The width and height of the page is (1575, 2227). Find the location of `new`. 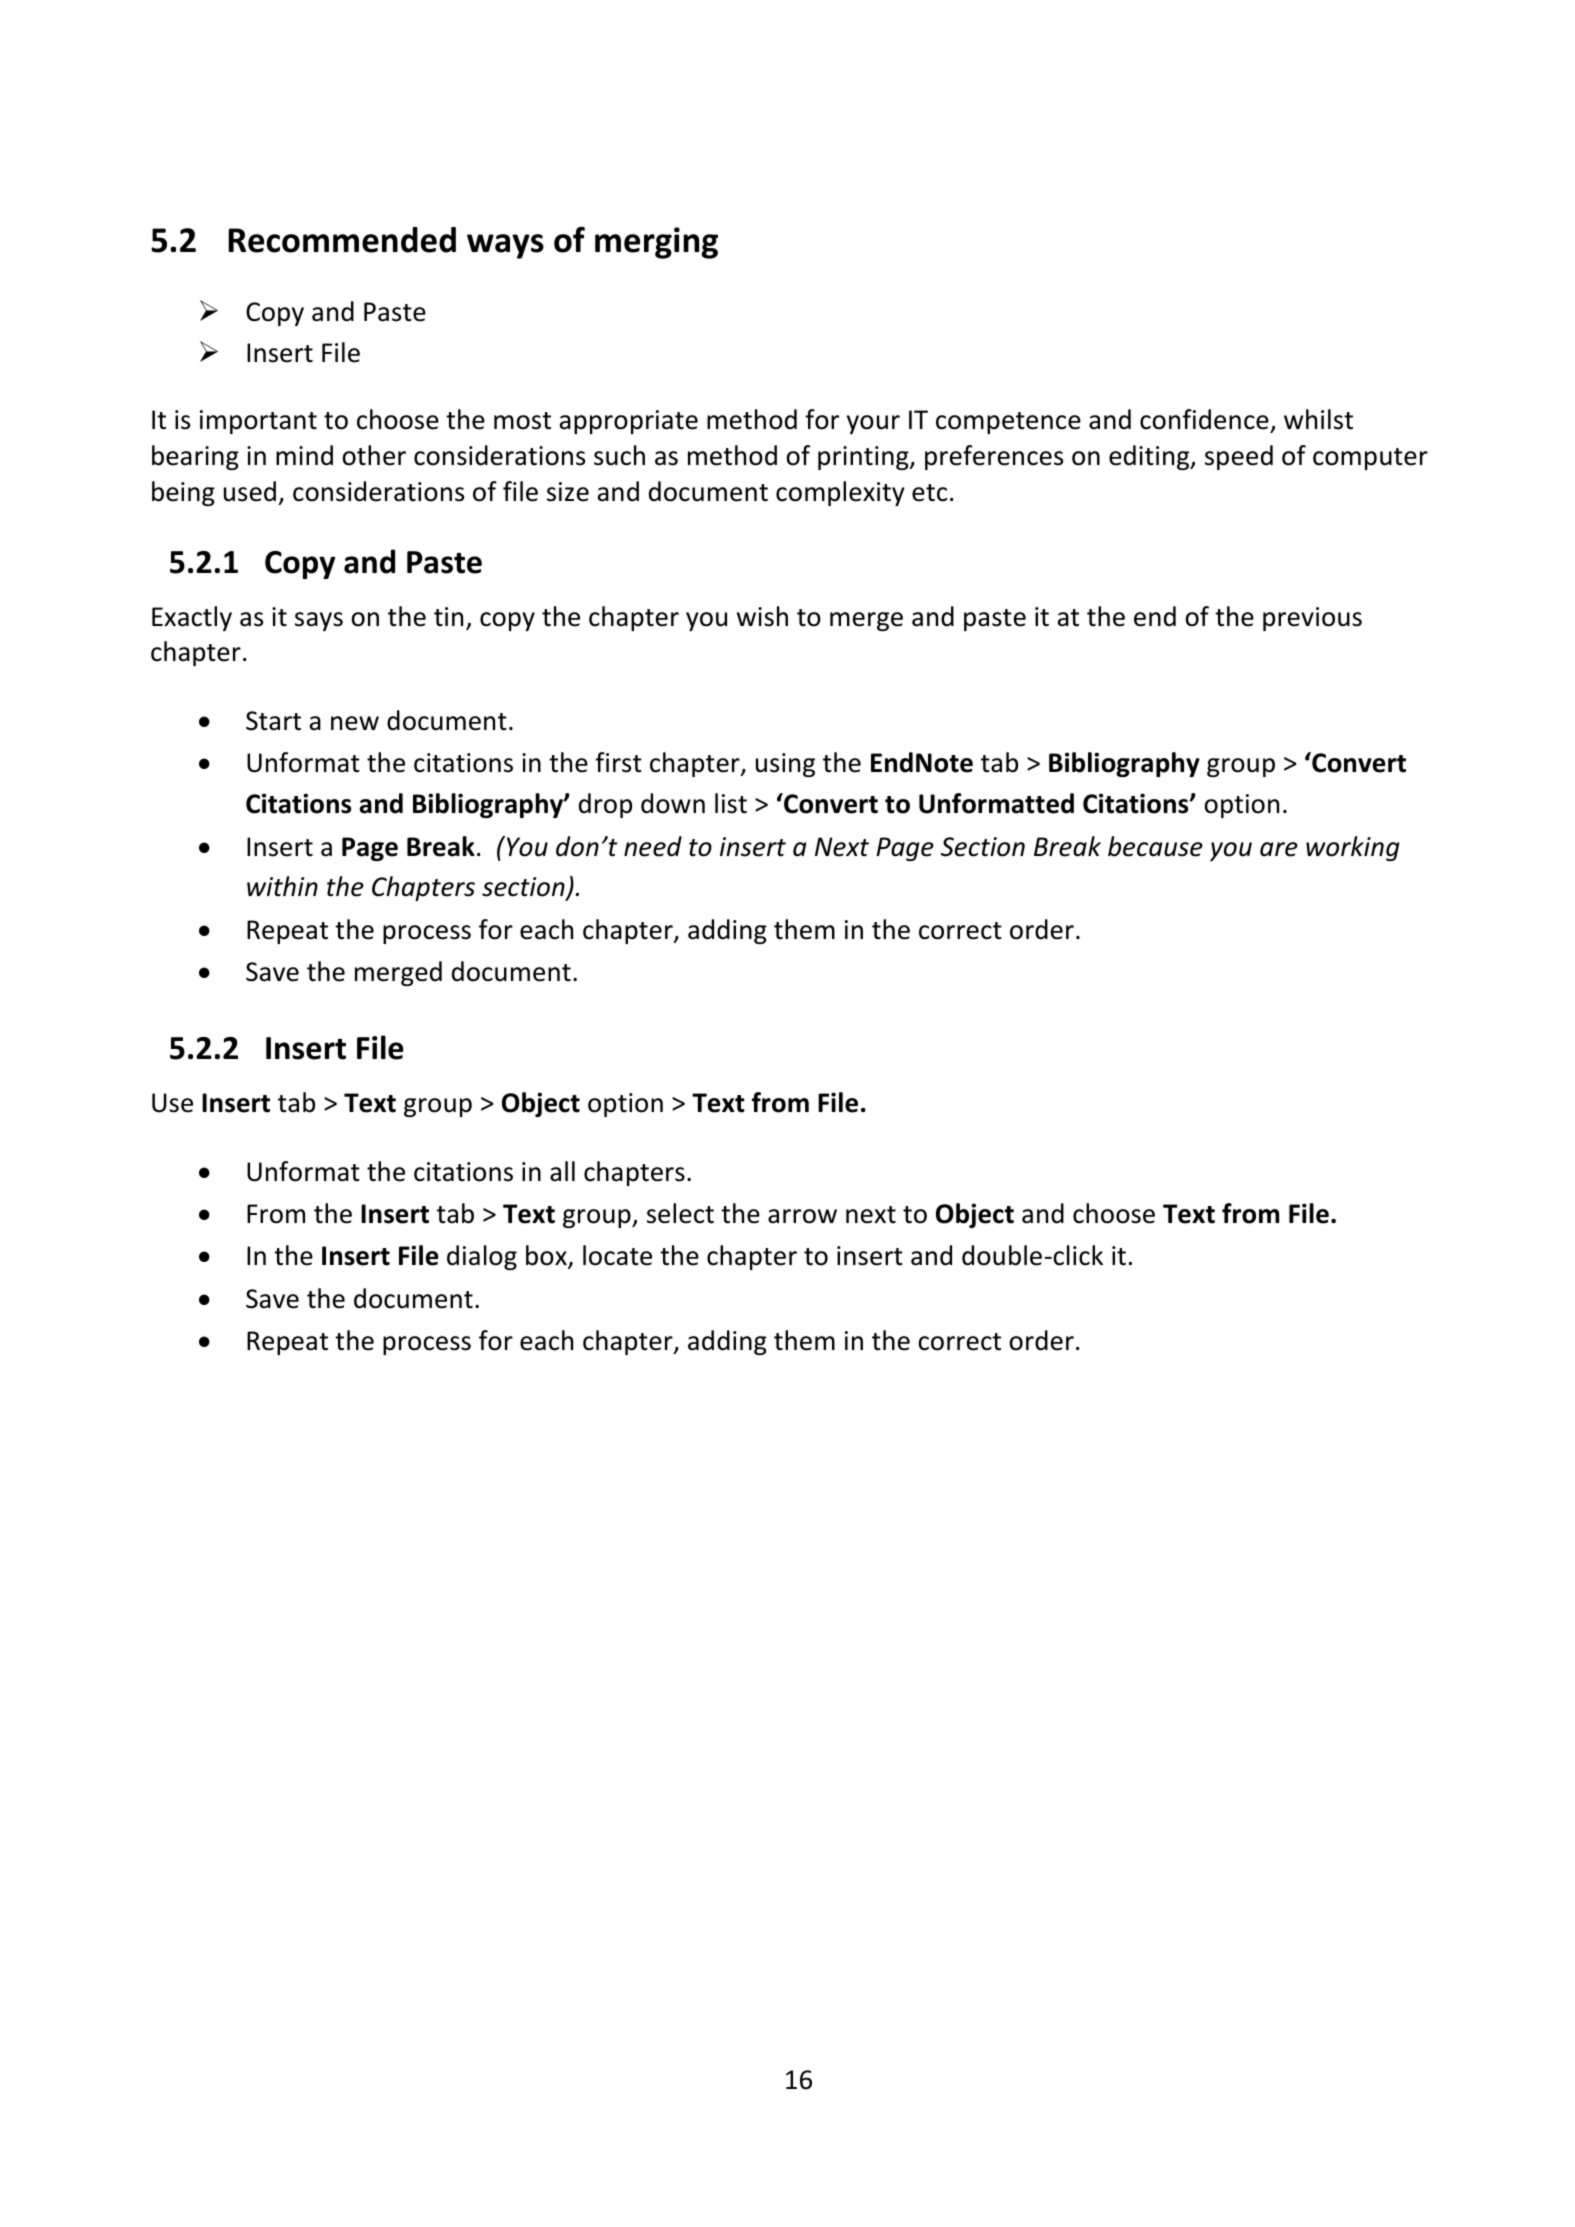

new is located at coordinates (355, 723).
